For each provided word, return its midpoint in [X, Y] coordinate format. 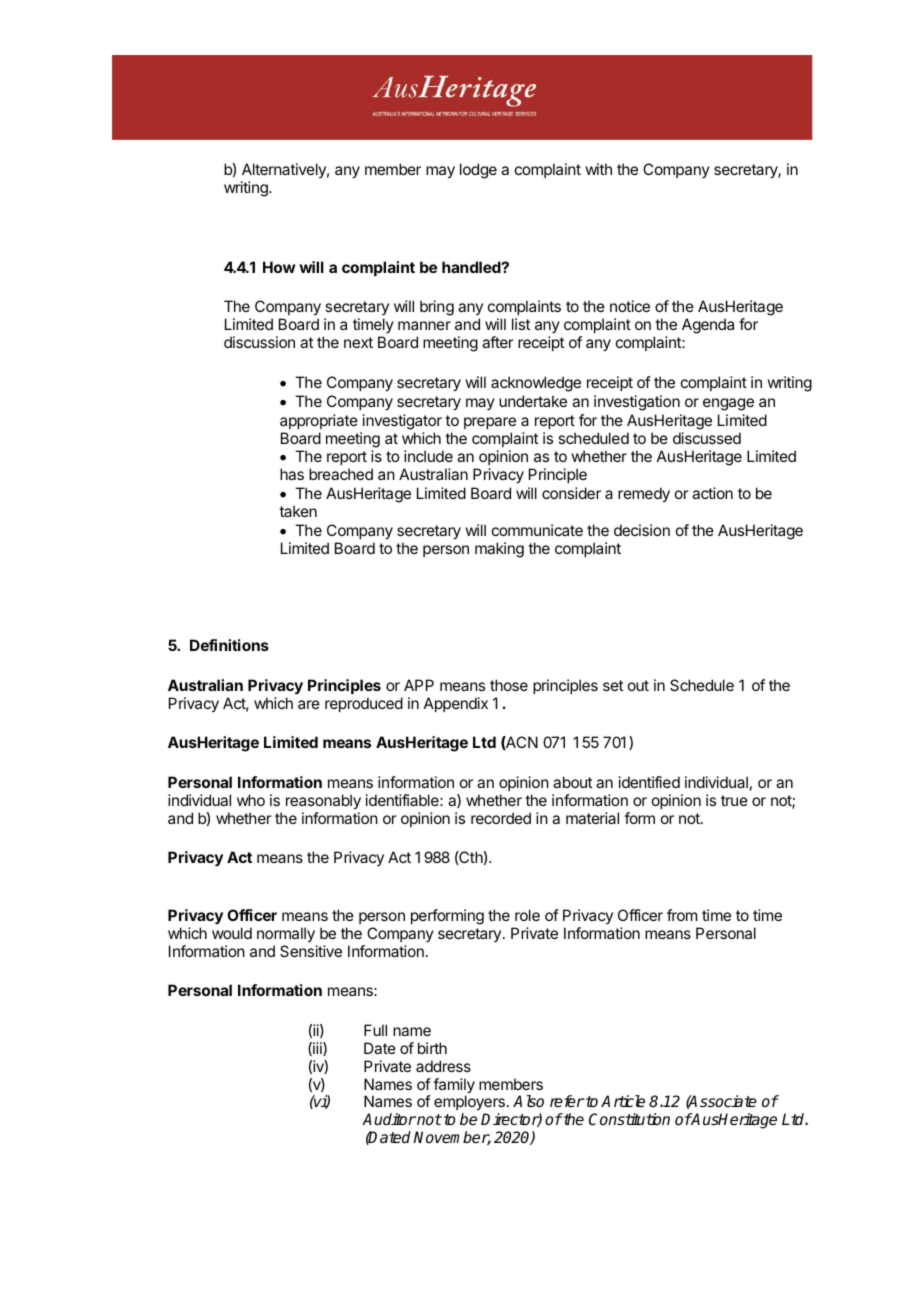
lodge [478, 171]
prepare [490, 423]
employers [469, 1104]
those [509, 685]
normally [286, 935]
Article [623, 1101]
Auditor [389, 1119]
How [279, 267]
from [682, 915]
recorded [501, 818]
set [613, 685]
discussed [707, 438]
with [598, 169]
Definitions [229, 645]
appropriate [319, 421]
